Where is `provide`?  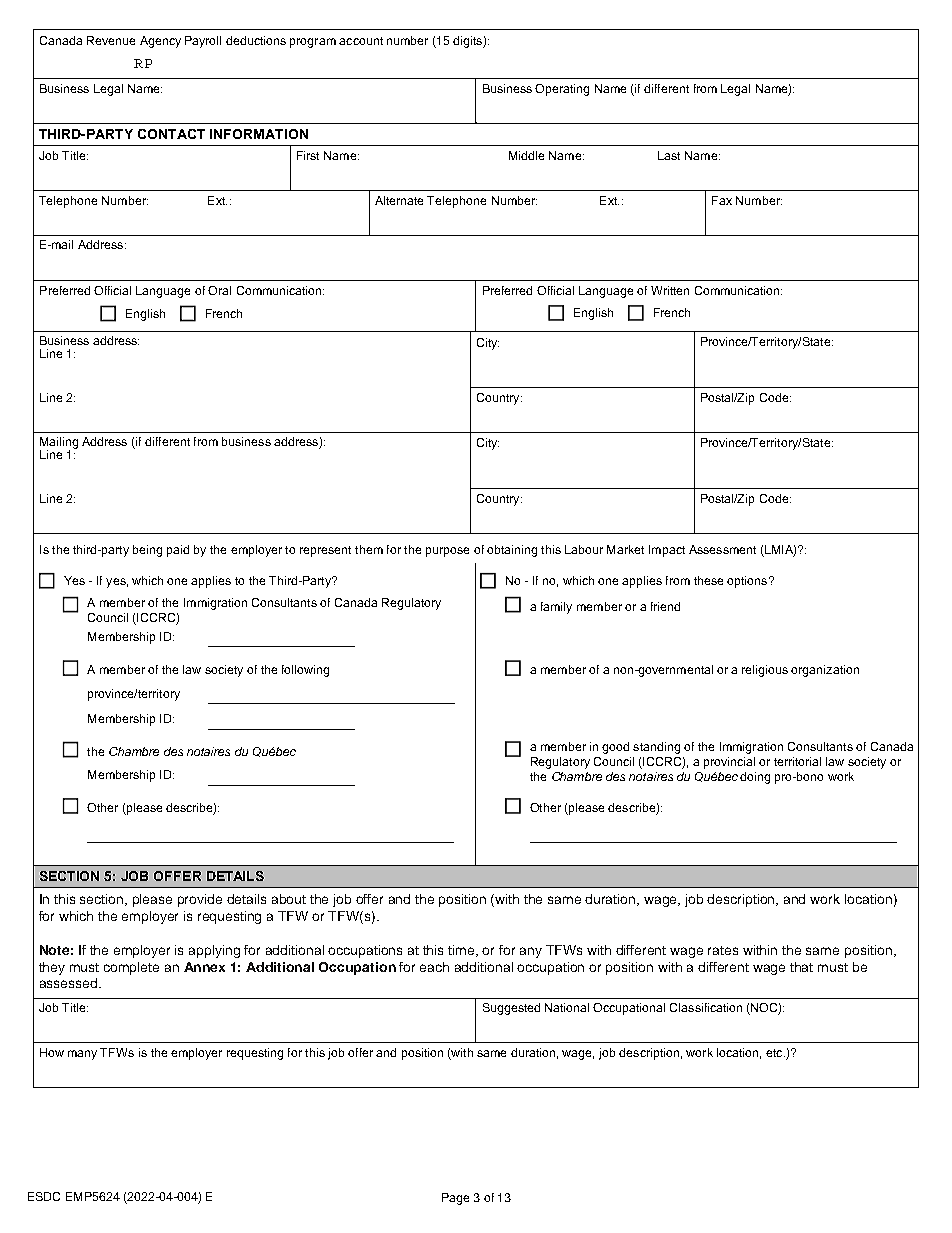 provide is located at coordinates (200, 900).
